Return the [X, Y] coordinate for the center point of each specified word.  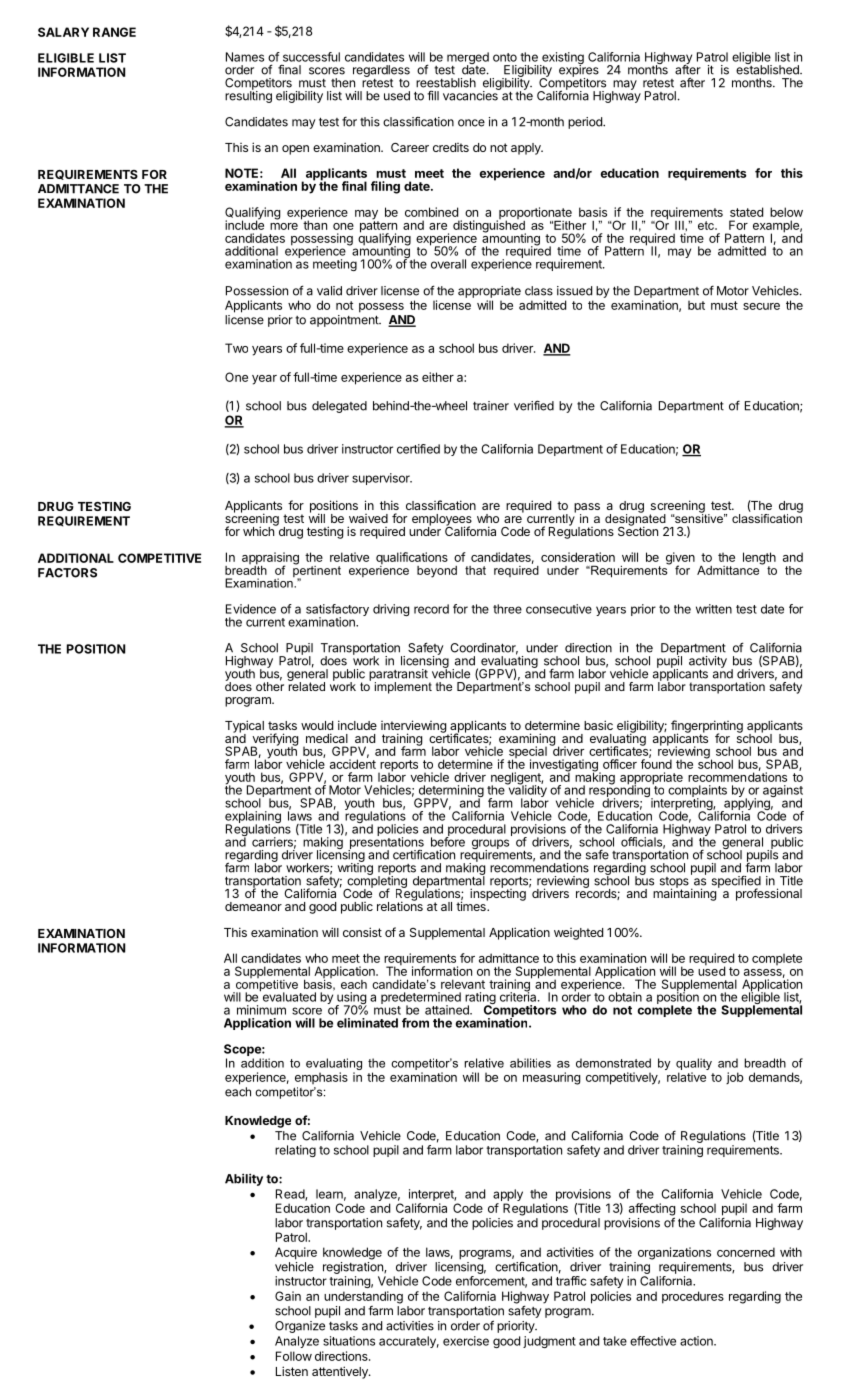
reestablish [446, 83]
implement [403, 688]
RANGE [114, 32]
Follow [294, 1356]
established [768, 69]
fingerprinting [707, 727]
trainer [491, 406]
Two [236, 348]
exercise [466, 1341]
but [696, 305]
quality [694, 1065]
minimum [261, 1010]
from [415, 1023]
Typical [244, 727]
